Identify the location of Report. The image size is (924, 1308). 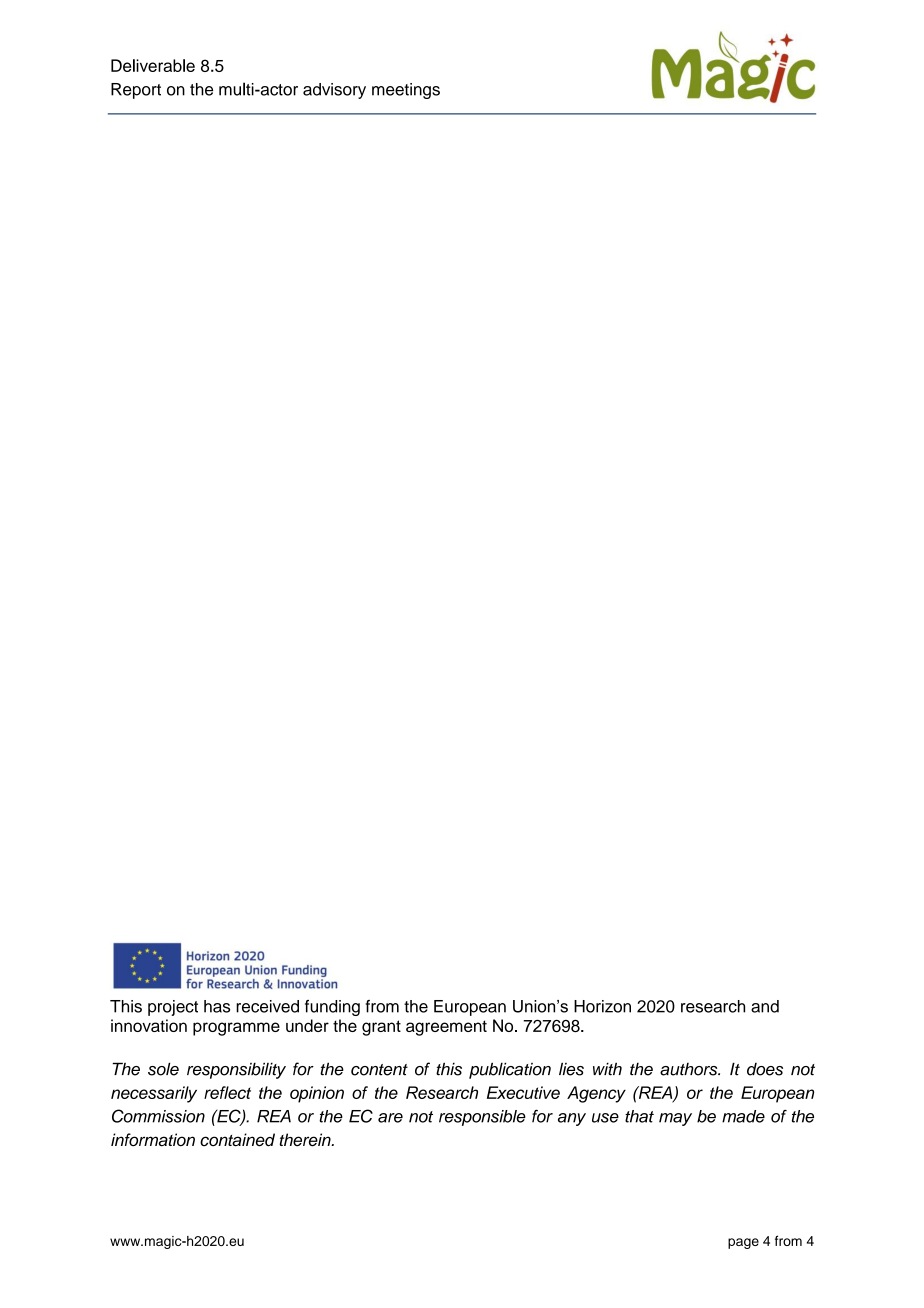
(136, 91).
